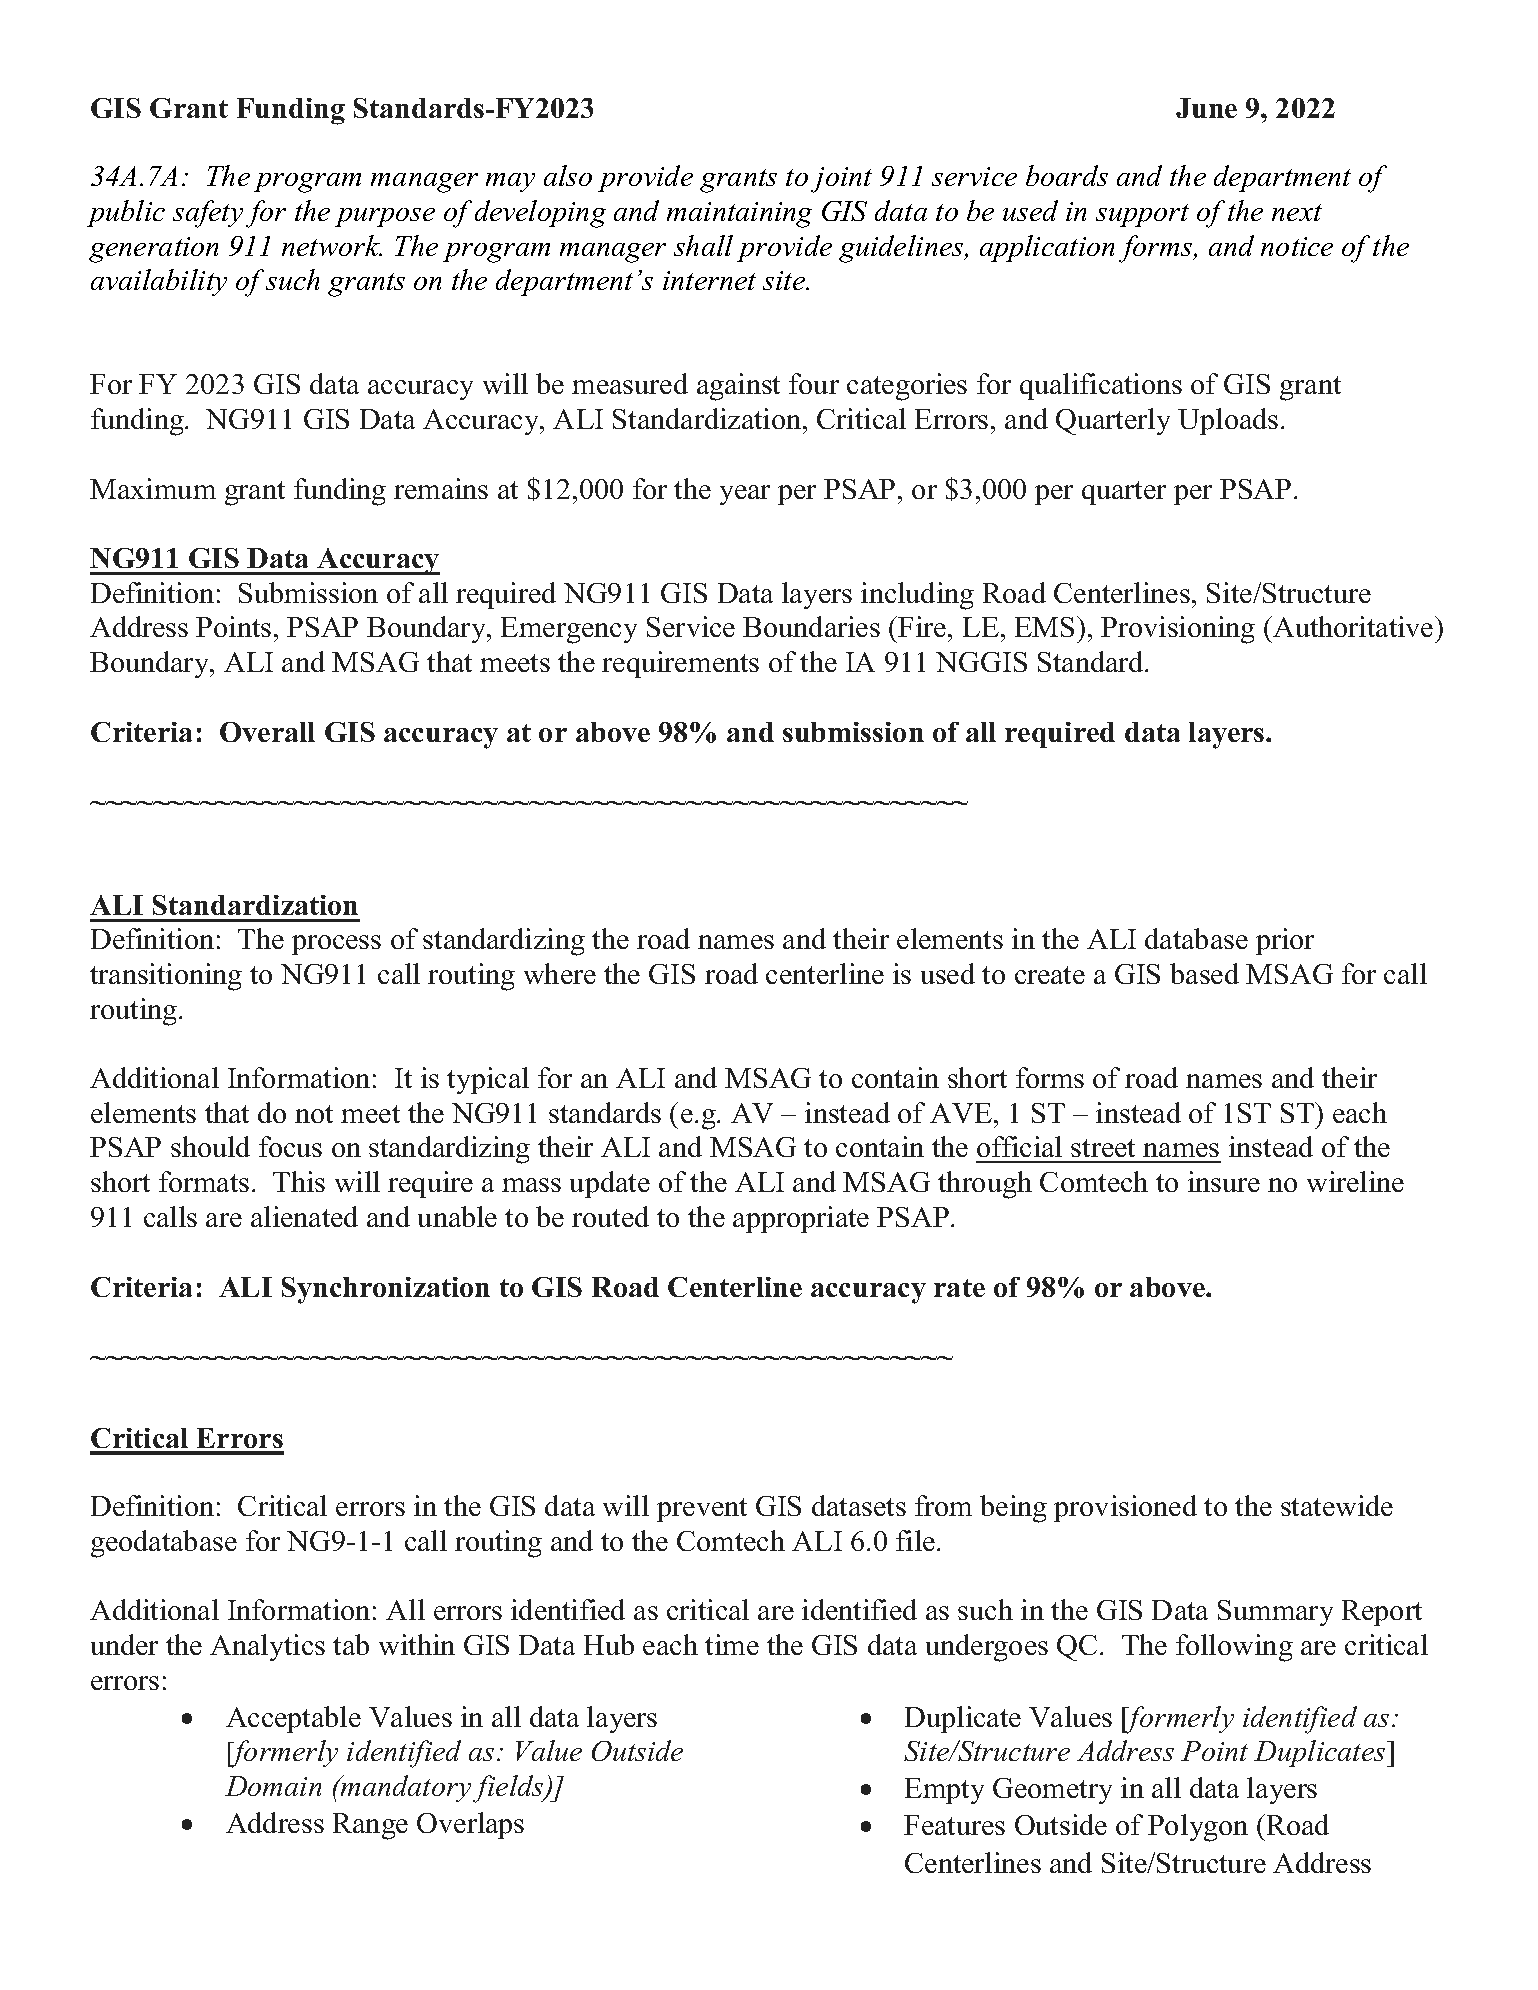 Image resolution: width=1538 pixels, height=1990 pixels. I want to click on Boundaries, so click(811, 626).
